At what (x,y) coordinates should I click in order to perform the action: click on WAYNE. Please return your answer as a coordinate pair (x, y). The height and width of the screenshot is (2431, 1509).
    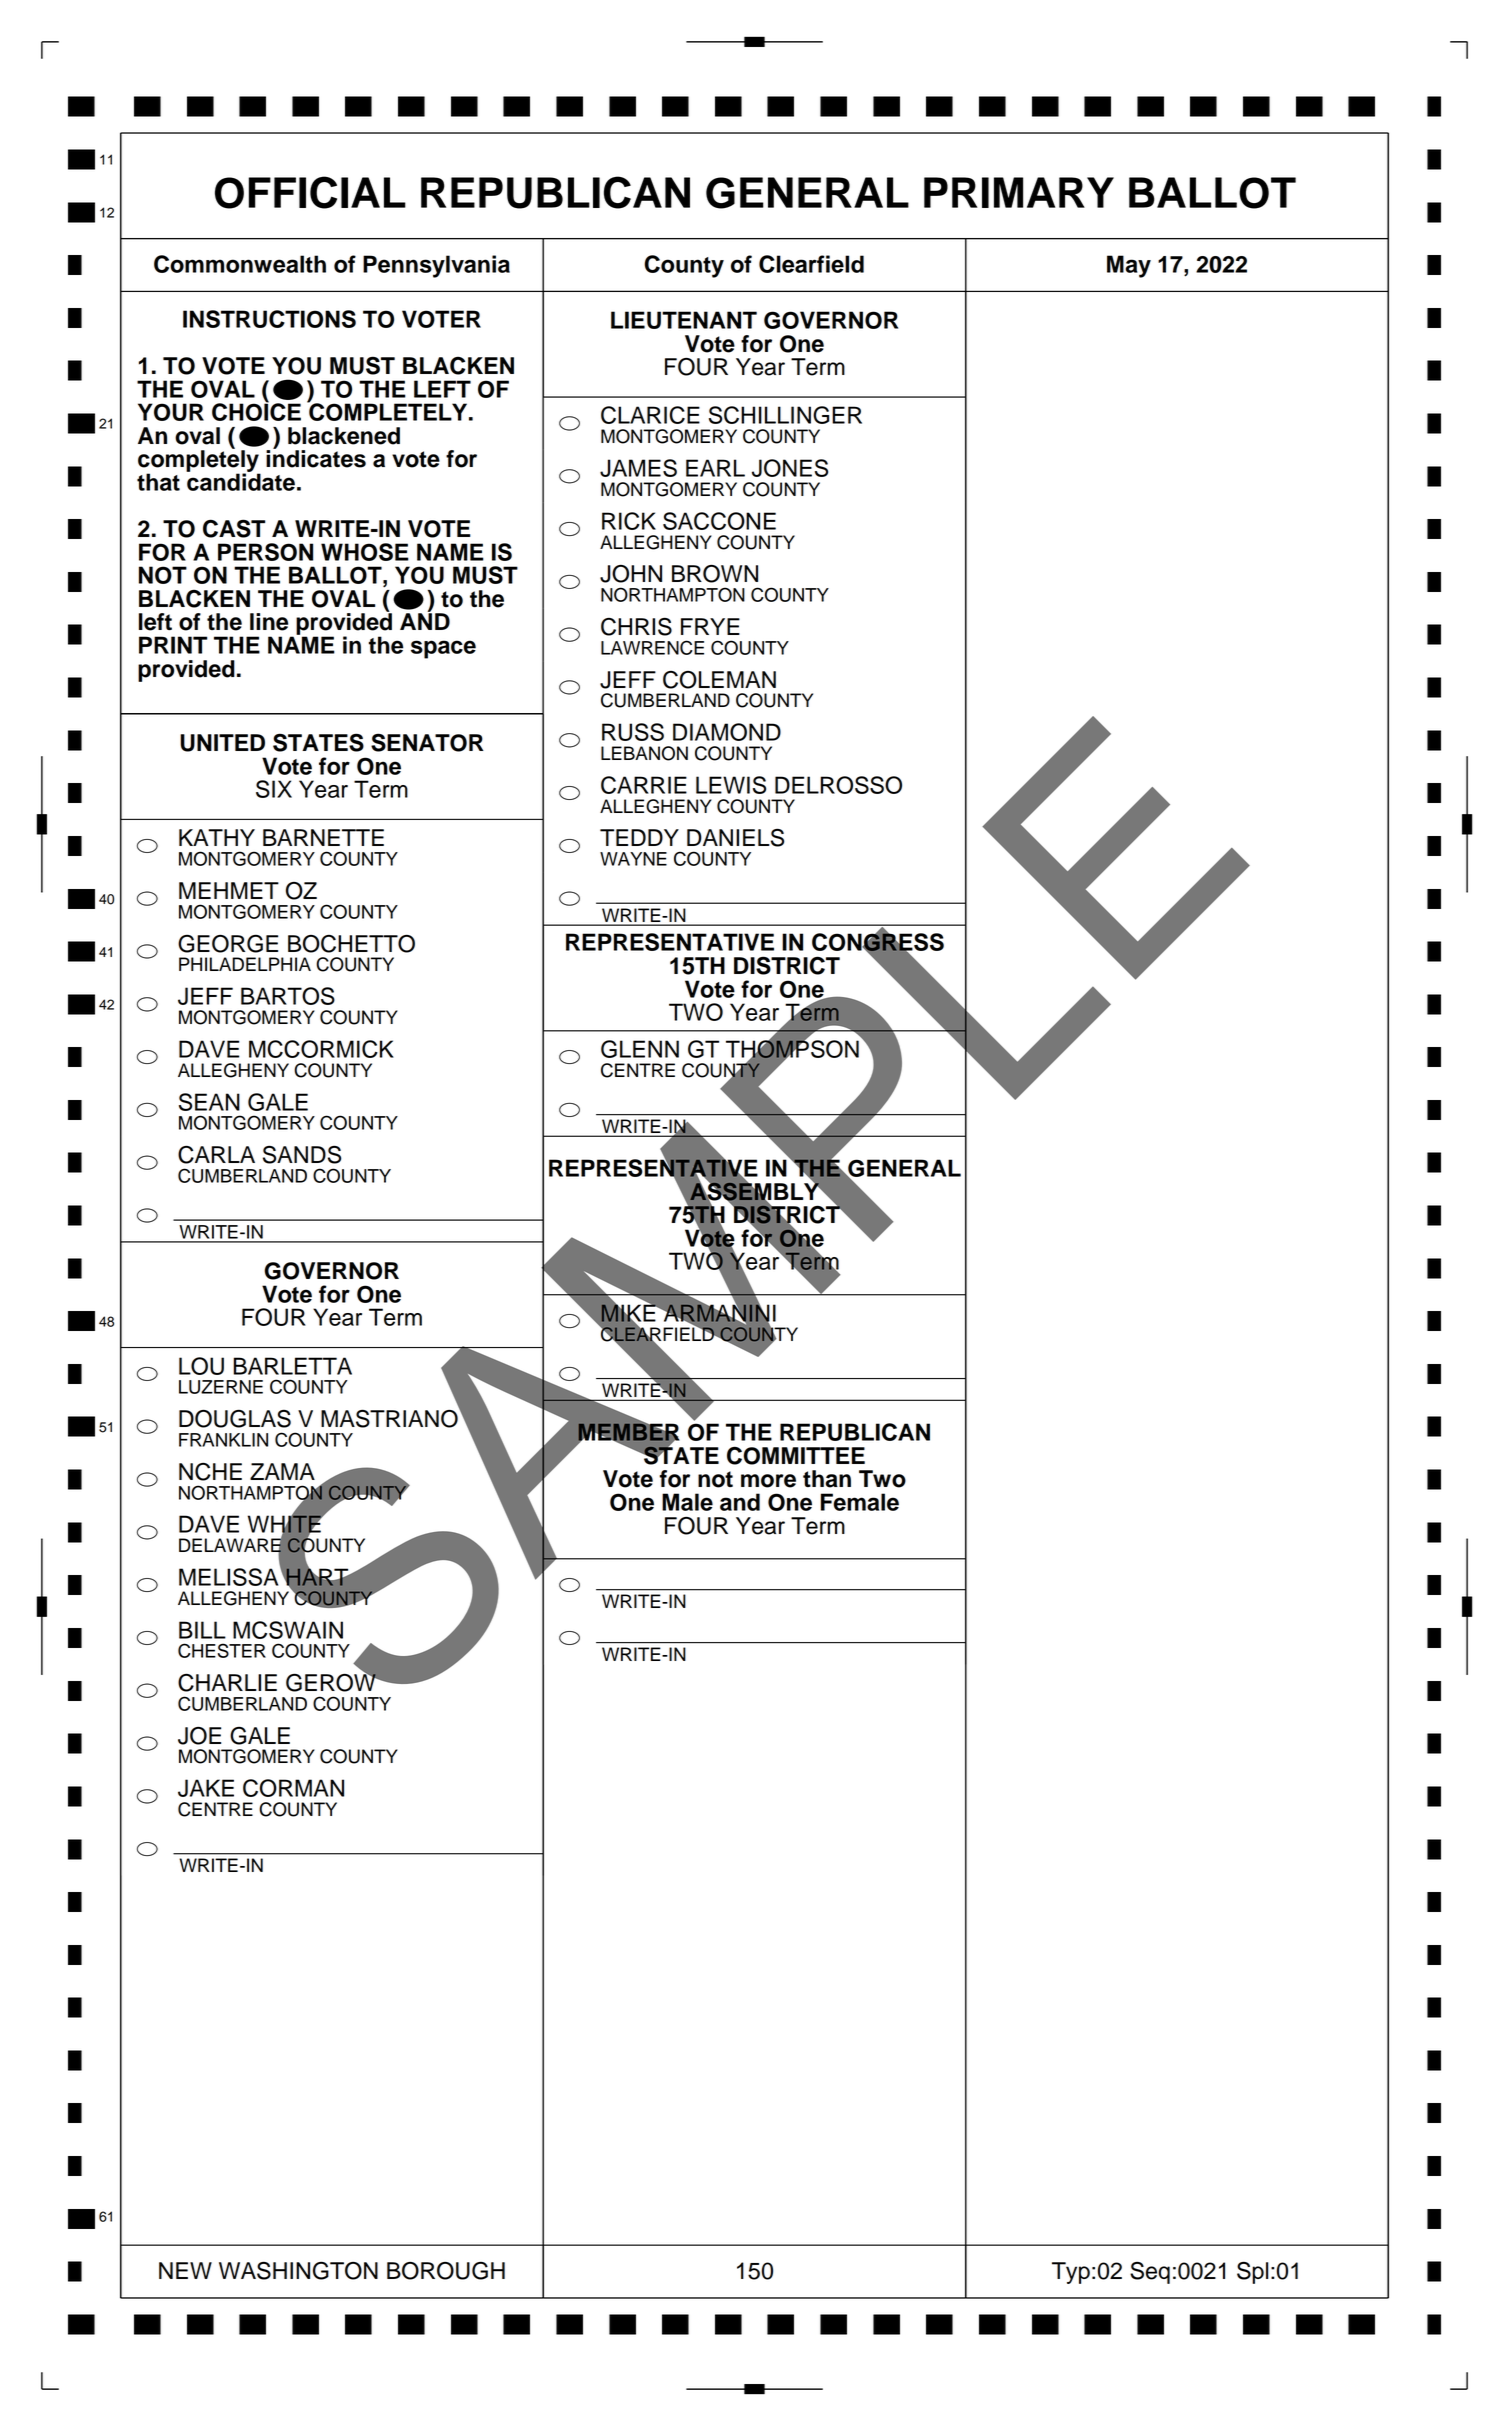
    Looking at the image, I should click on (633, 859).
